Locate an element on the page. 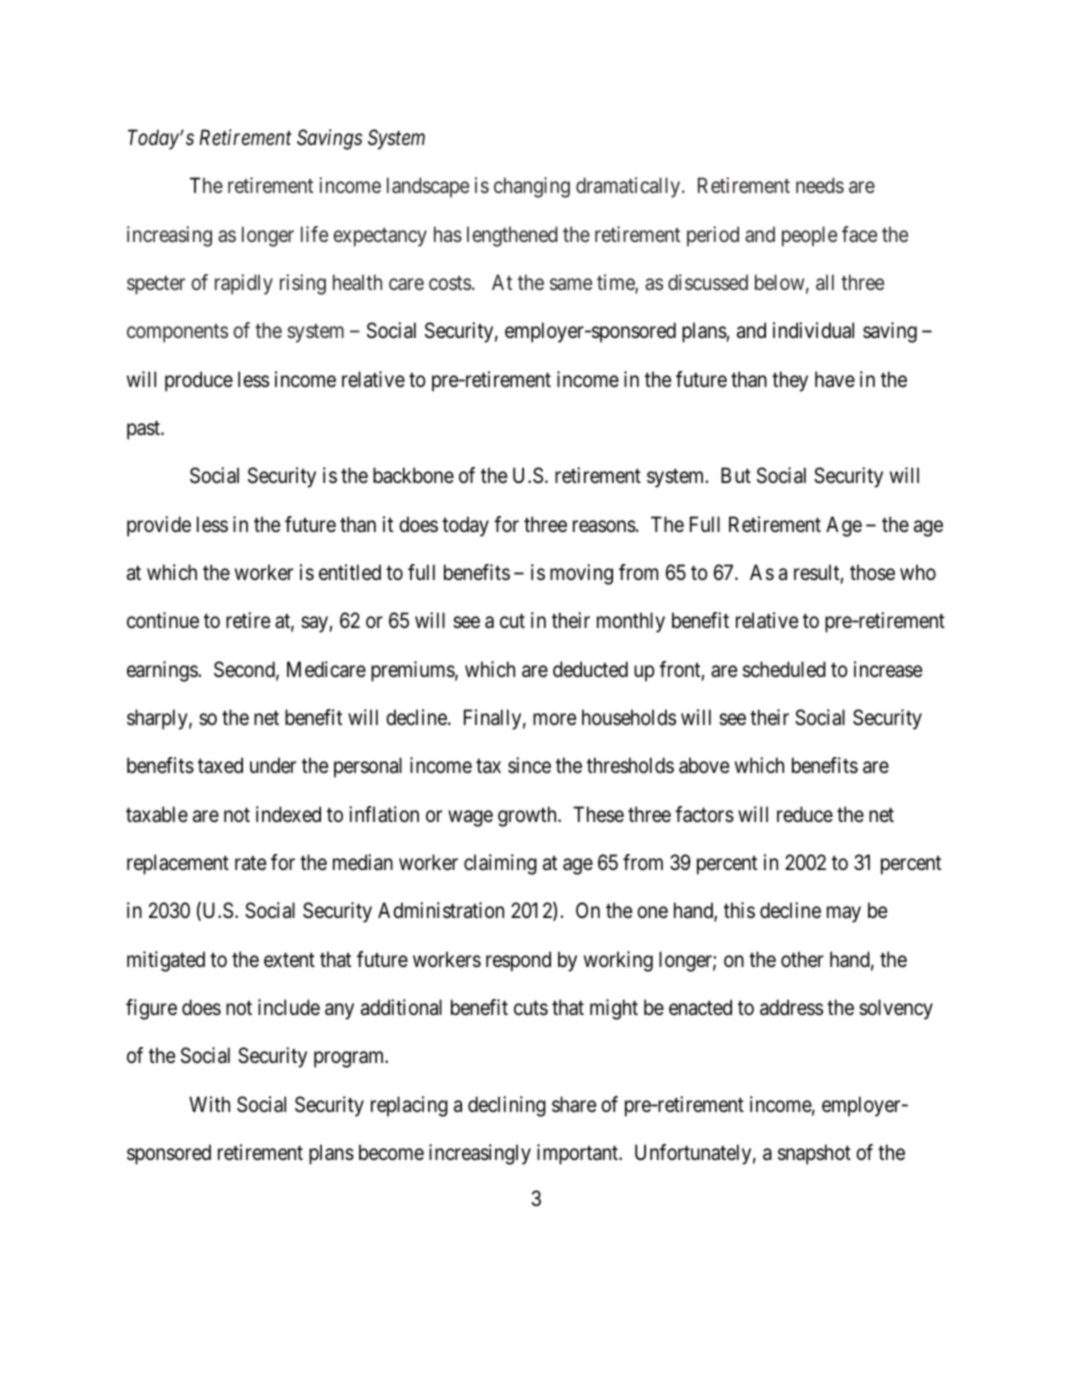  declining is located at coordinates (507, 1106).
